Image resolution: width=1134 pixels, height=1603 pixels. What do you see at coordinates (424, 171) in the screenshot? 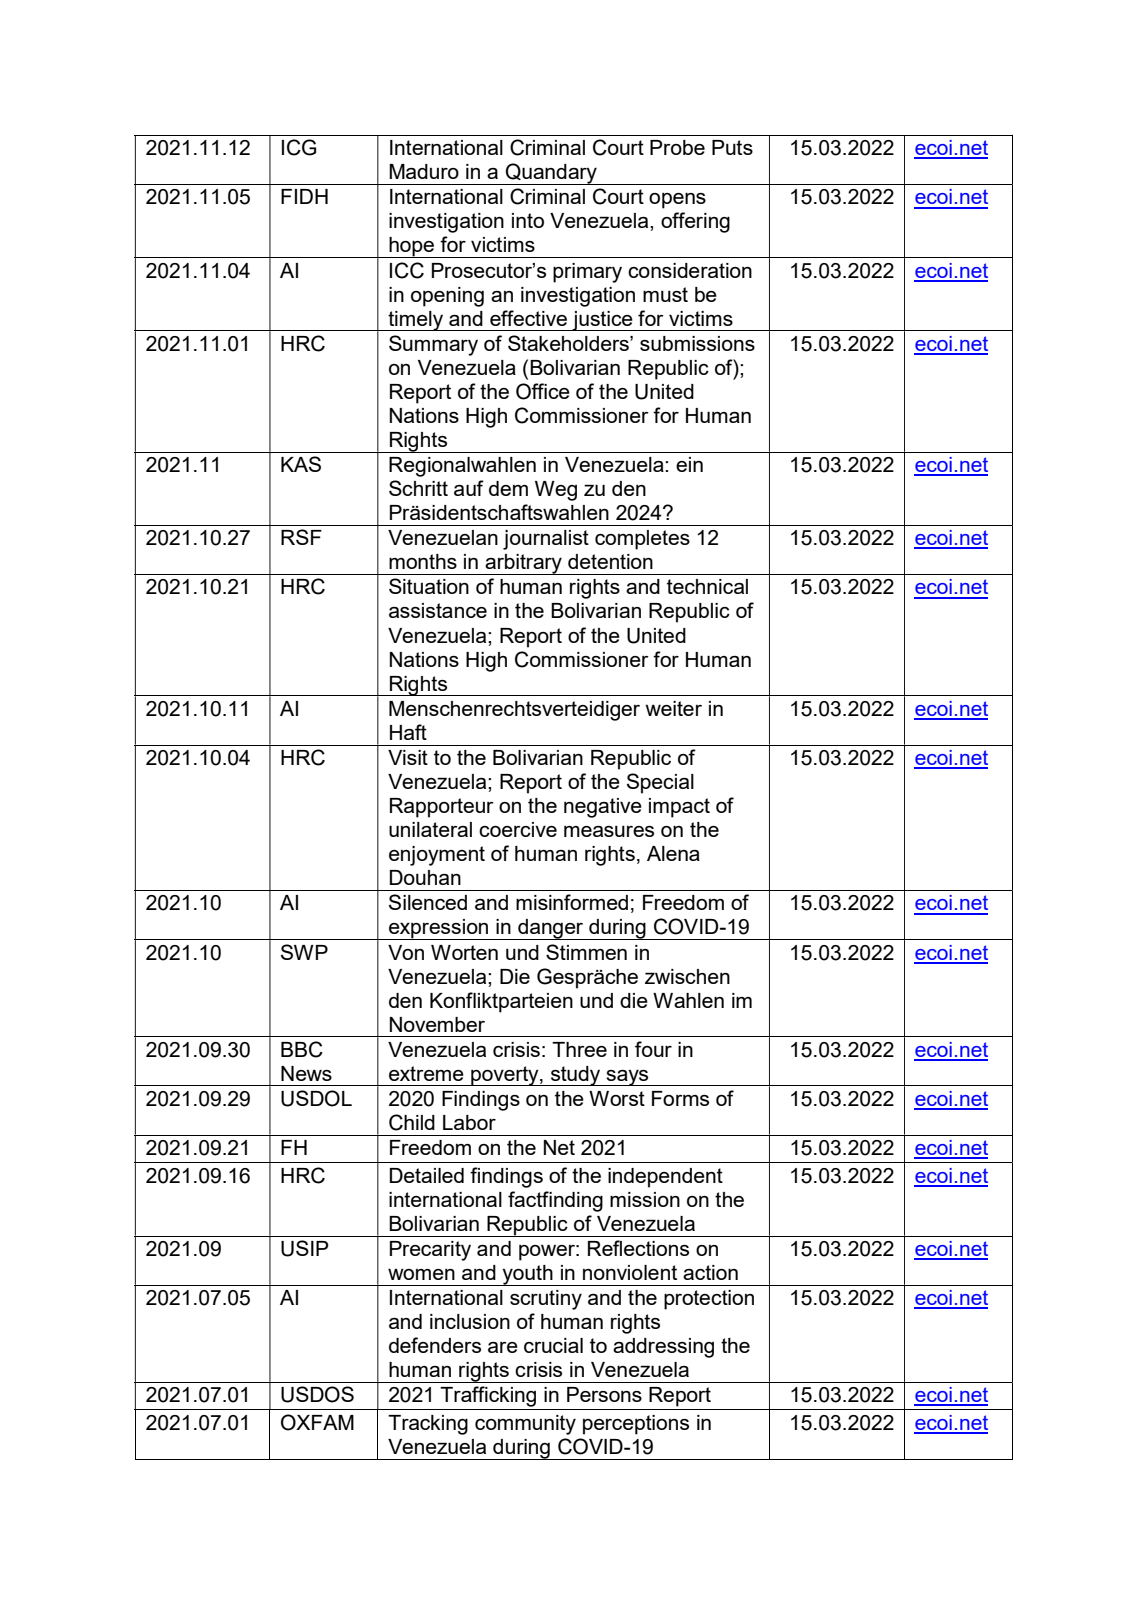
I see `Maduro` at bounding box center [424, 171].
